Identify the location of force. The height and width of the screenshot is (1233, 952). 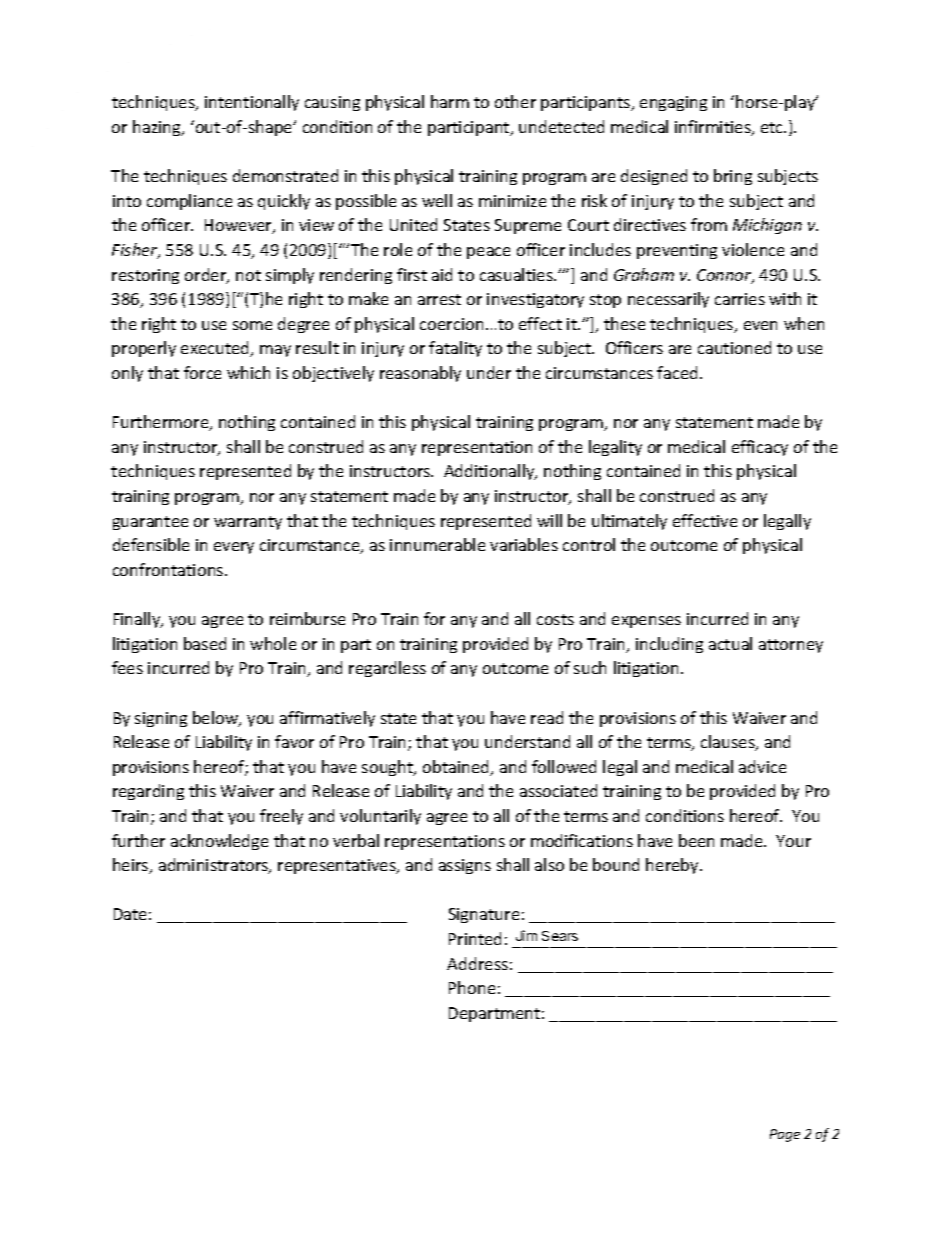
(202, 372).
